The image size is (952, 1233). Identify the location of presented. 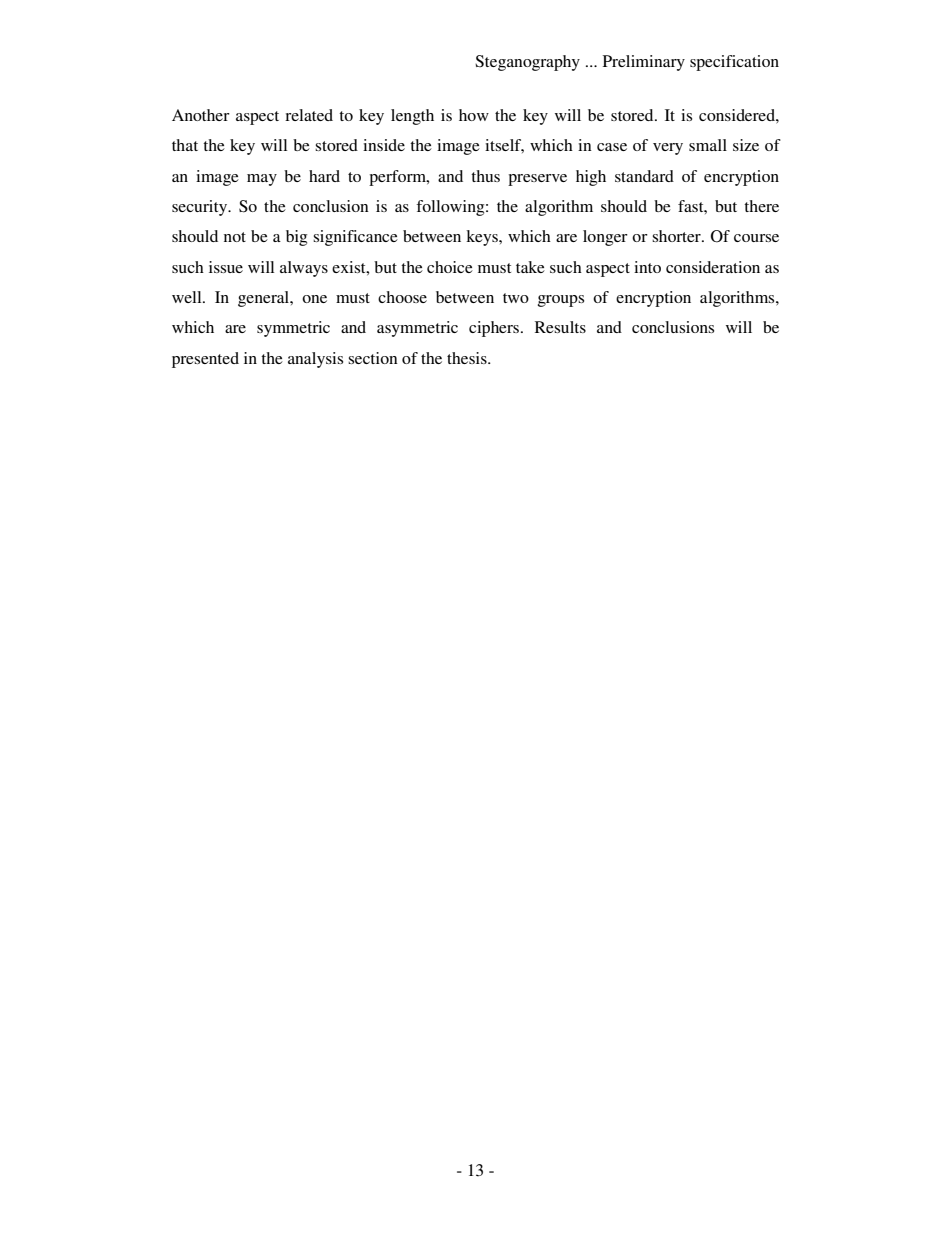
(205, 360).
